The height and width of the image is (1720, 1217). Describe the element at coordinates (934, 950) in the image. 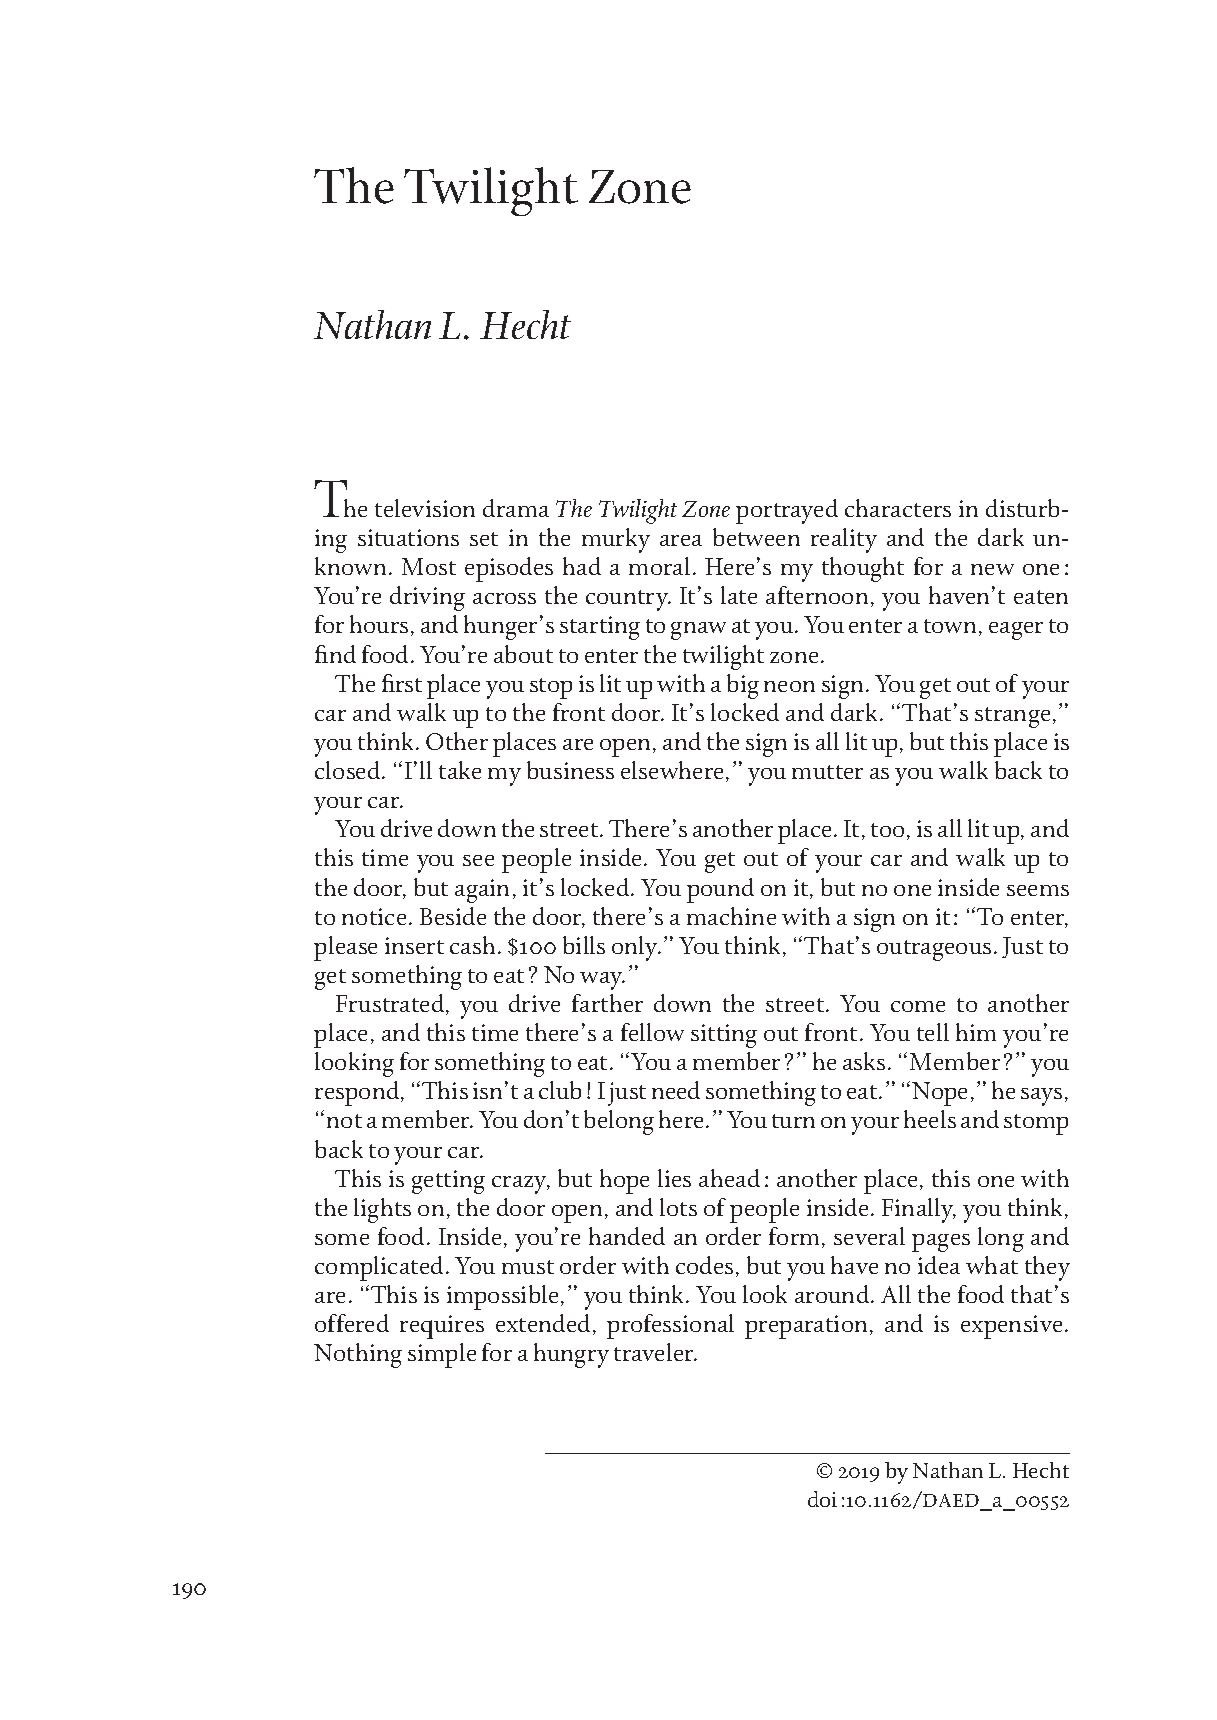

I see `outrageous` at that location.
